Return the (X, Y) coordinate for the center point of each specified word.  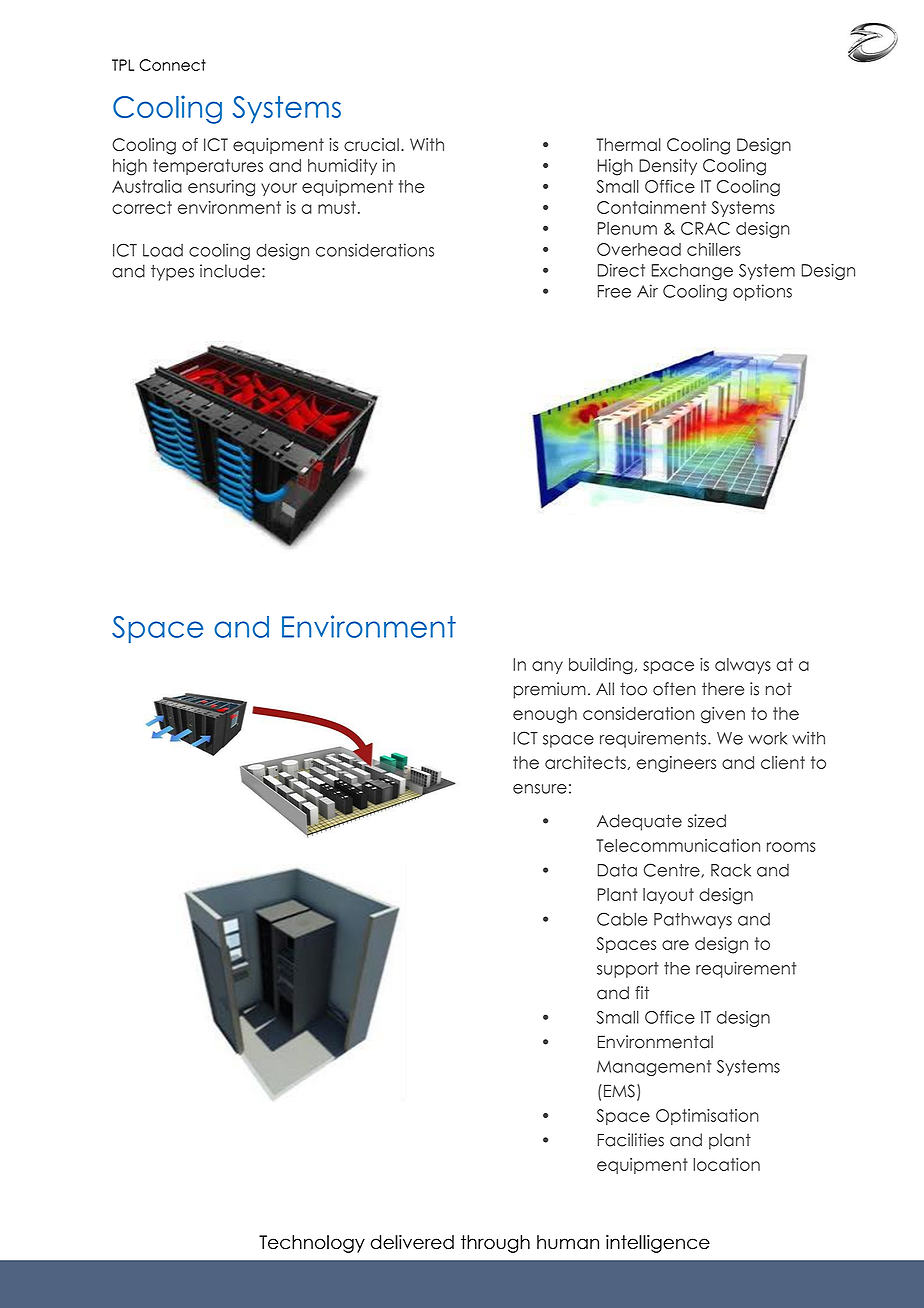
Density (668, 167)
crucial (371, 144)
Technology (312, 1244)
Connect (172, 65)
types (172, 273)
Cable (622, 919)
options (762, 292)
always (743, 666)
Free (614, 291)
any (547, 667)
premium (550, 690)
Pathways (693, 921)
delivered (412, 1242)
